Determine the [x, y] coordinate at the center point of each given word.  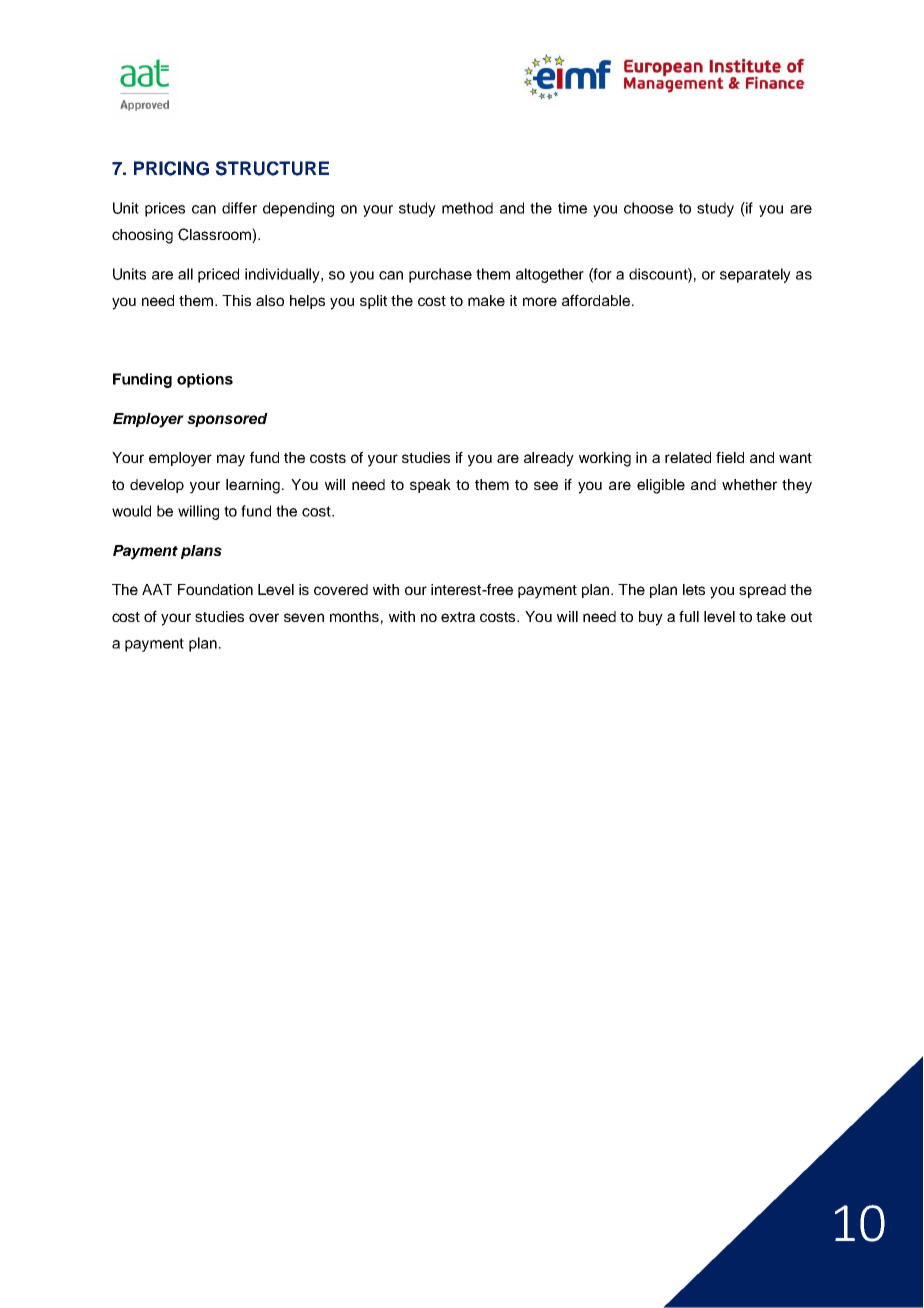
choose [648, 208]
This [236, 300]
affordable [596, 300]
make [486, 300]
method [467, 208]
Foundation [215, 589]
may [231, 460]
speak [430, 486]
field [730, 457]
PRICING [171, 168]
